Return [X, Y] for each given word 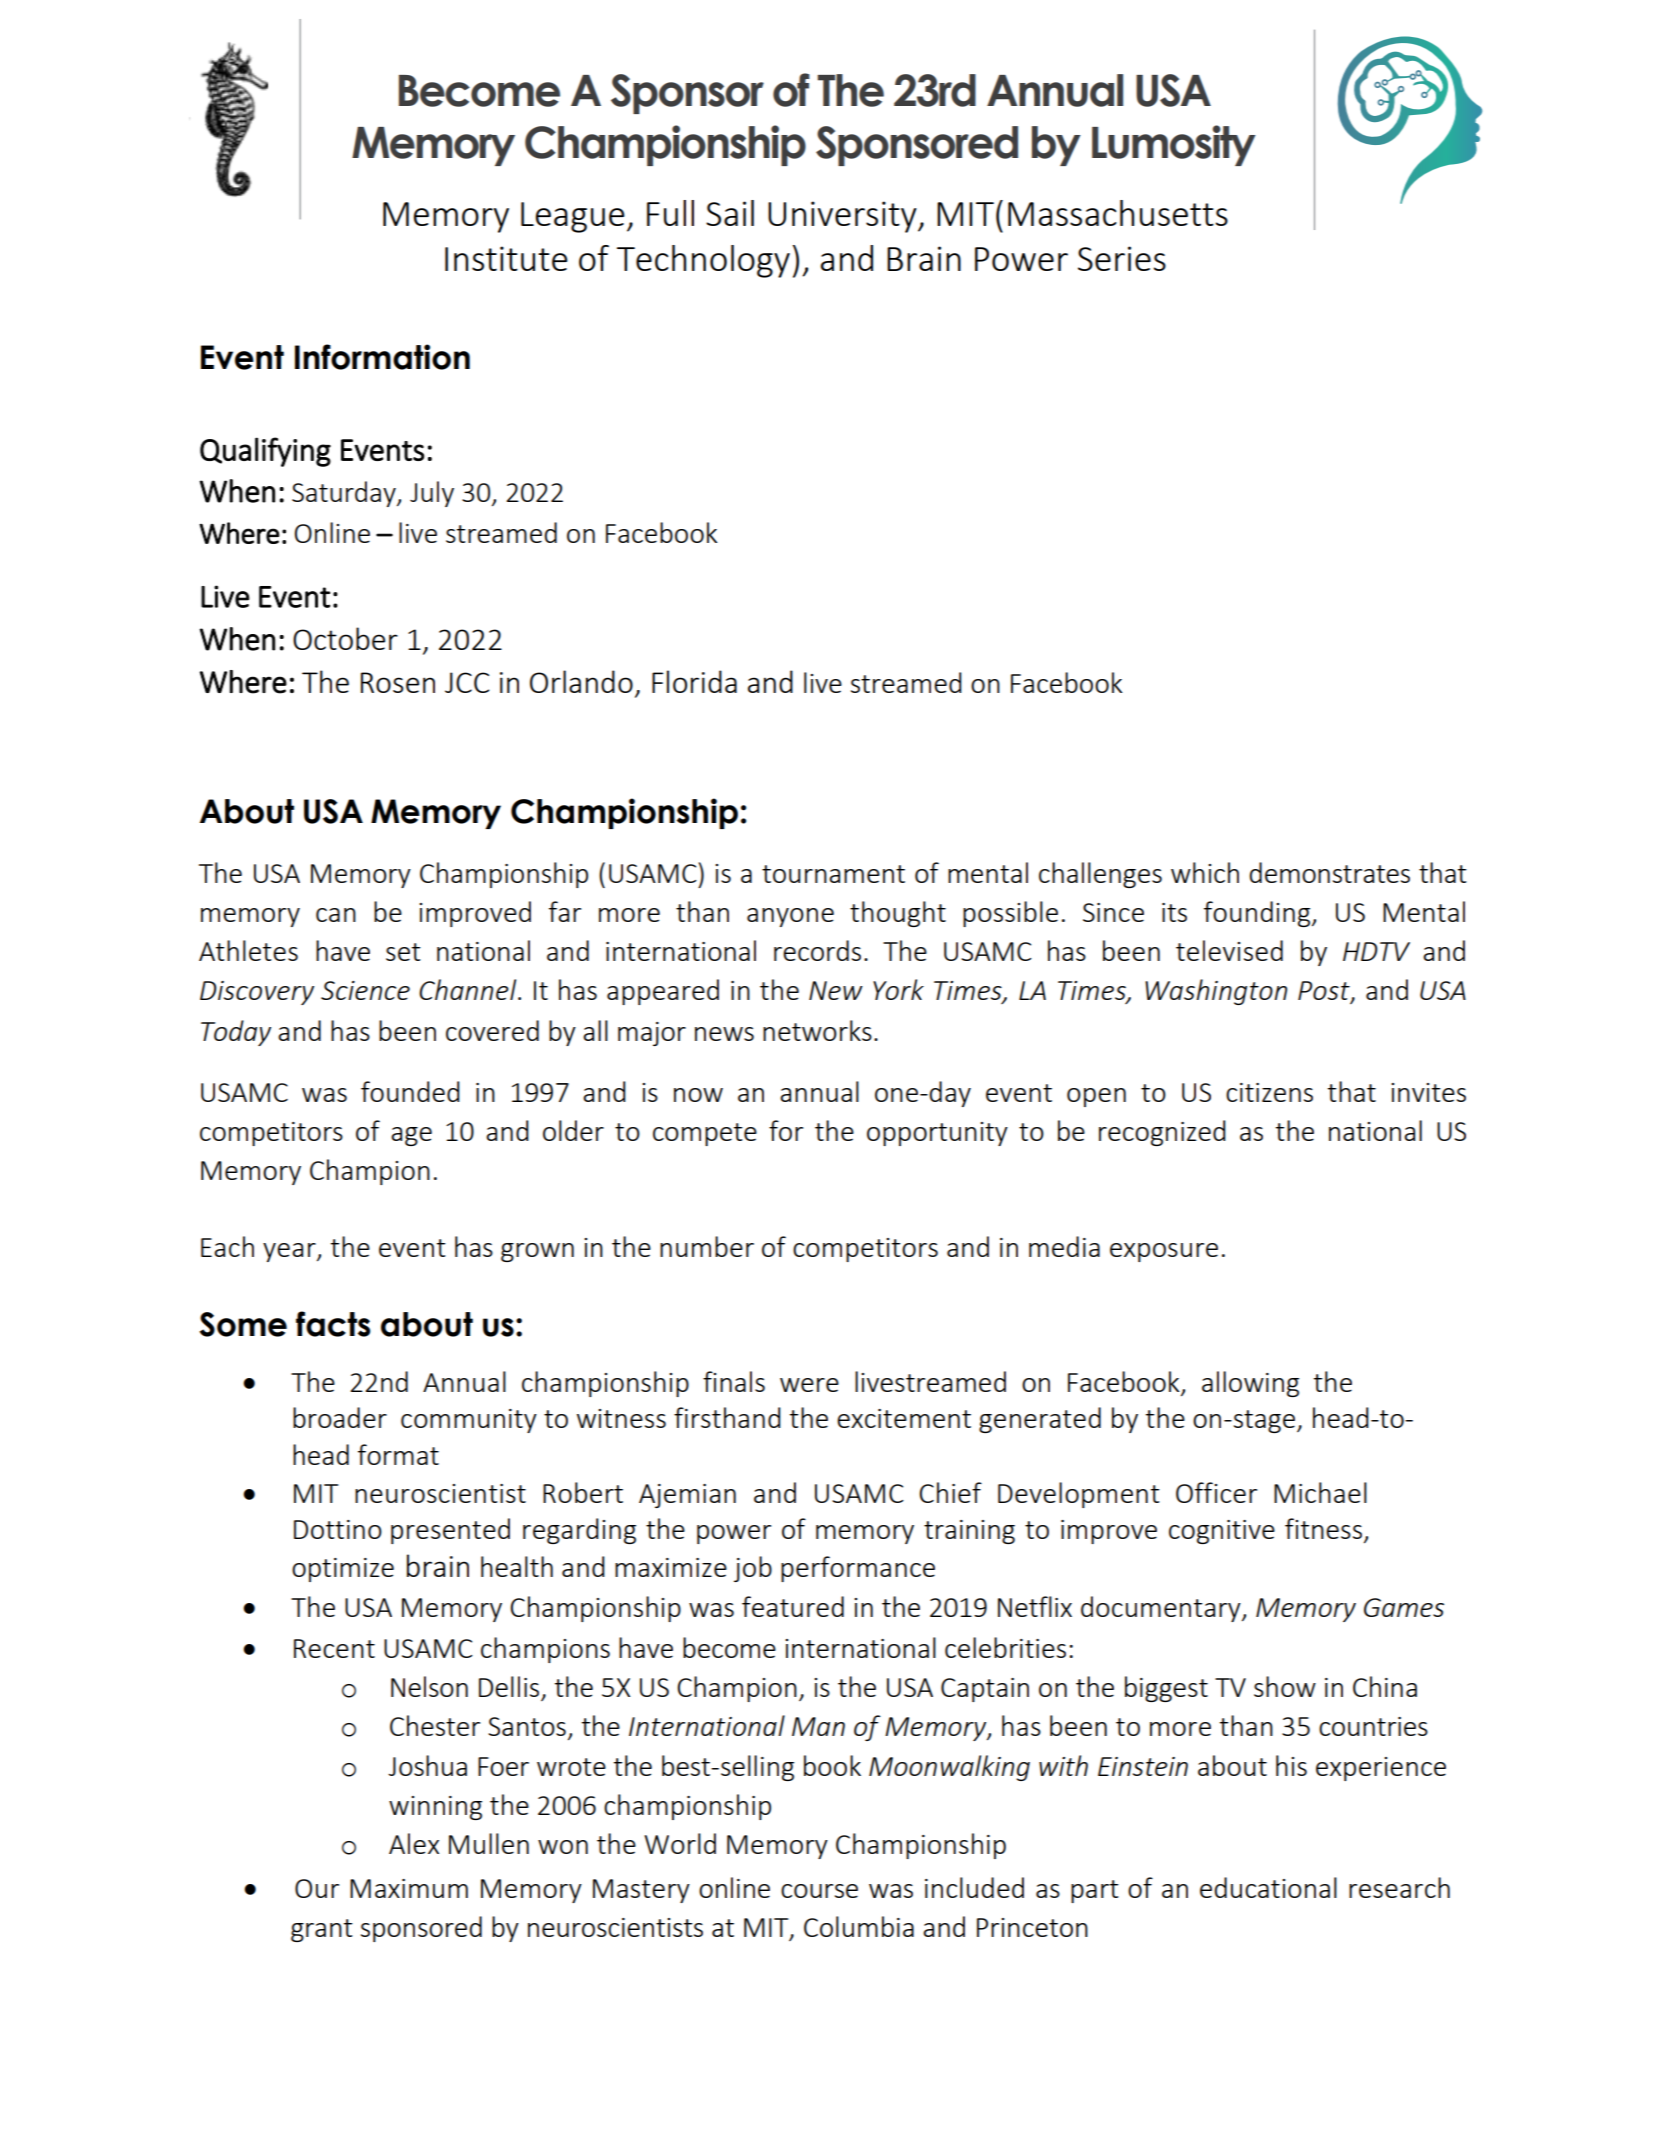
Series [1122, 258]
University [843, 217]
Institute [506, 258]
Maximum [409, 1888]
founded [410, 1091]
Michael [1320, 1492]
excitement [904, 1418]
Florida [694, 681]
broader [340, 1417]
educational [1268, 1887]
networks [817, 1030]
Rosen [398, 682]
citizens [1269, 1092]
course [819, 1891]
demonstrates [1329, 872]
